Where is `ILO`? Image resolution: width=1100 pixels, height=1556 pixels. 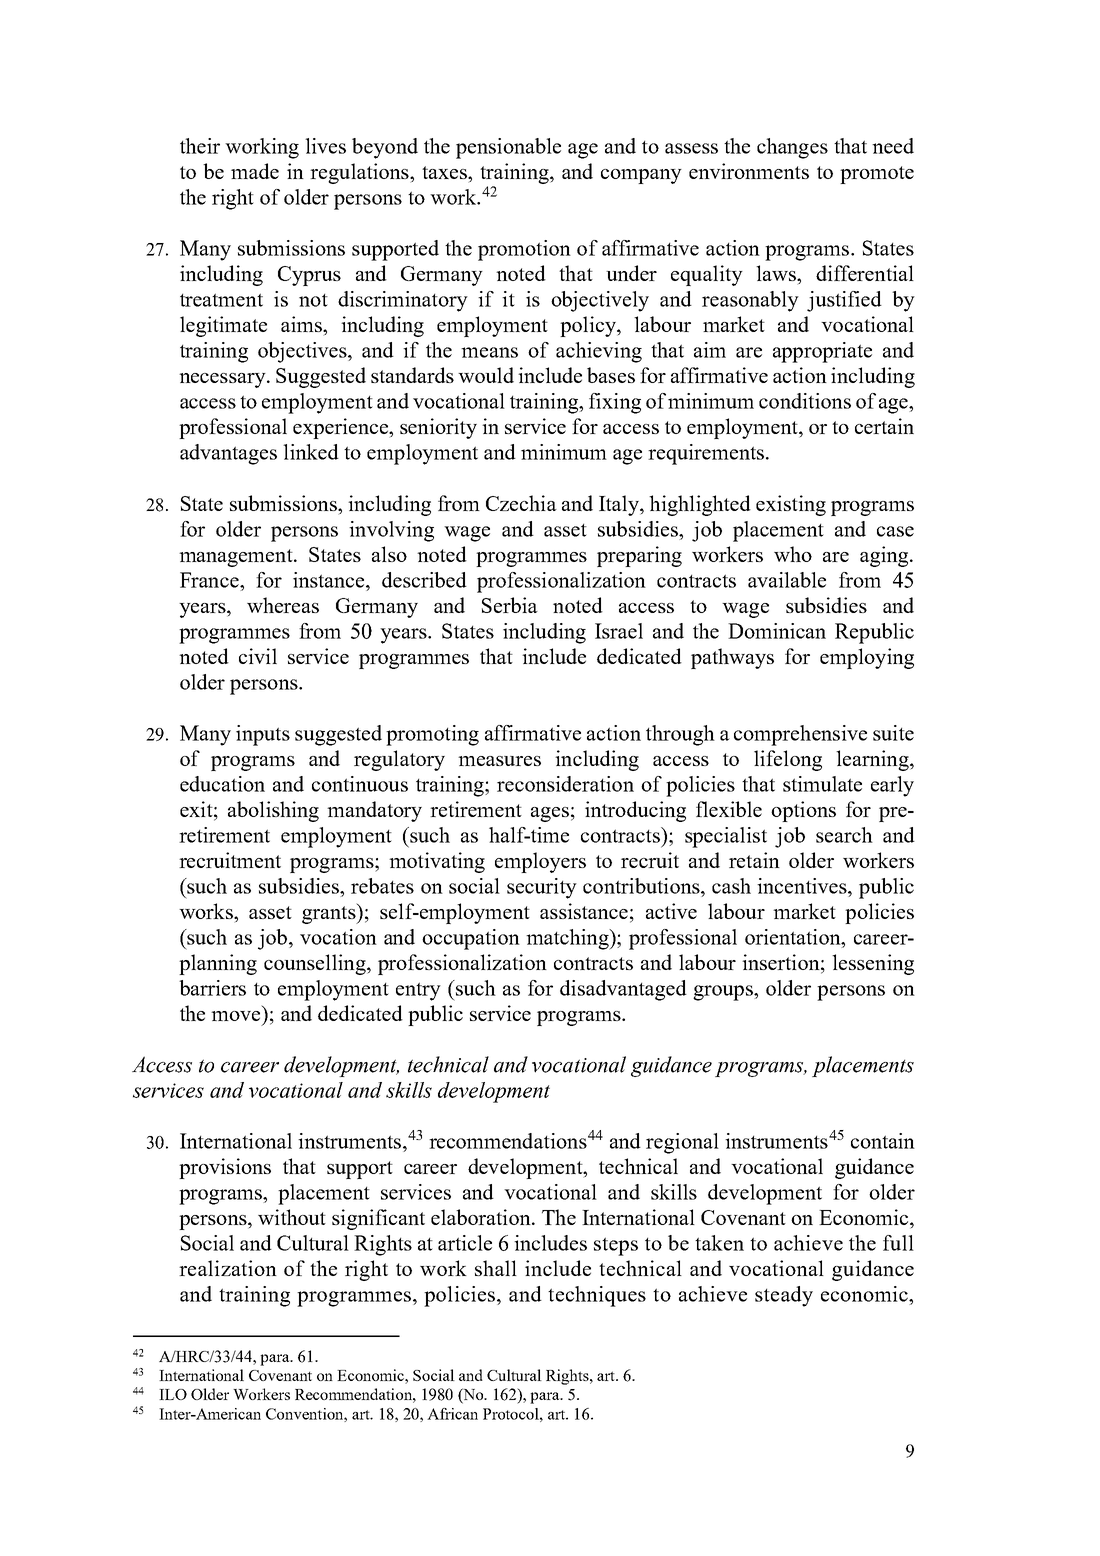 ILO is located at coordinates (173, 1394).
